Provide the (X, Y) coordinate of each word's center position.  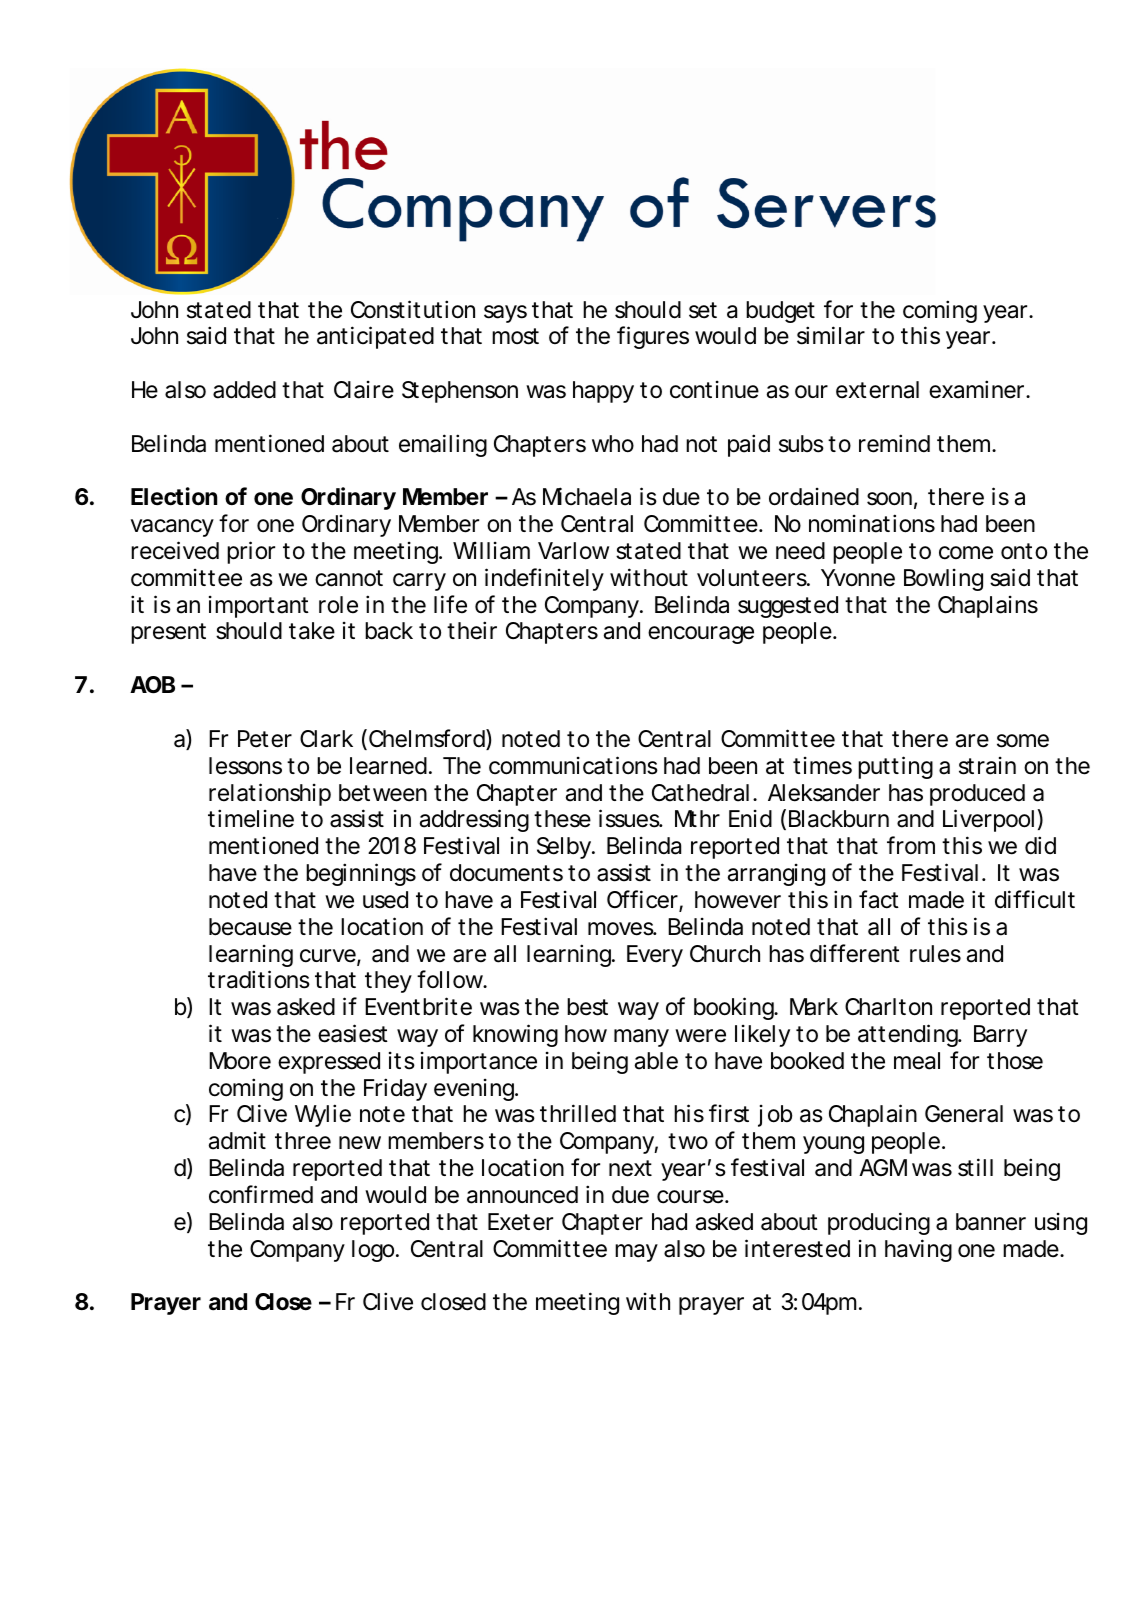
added (244, 390)
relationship (270, 794)
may (636, 1253)
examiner (978, 389)
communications (573, 765)
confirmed (261, 1194)
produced (977, 795)
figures (653, 337)
